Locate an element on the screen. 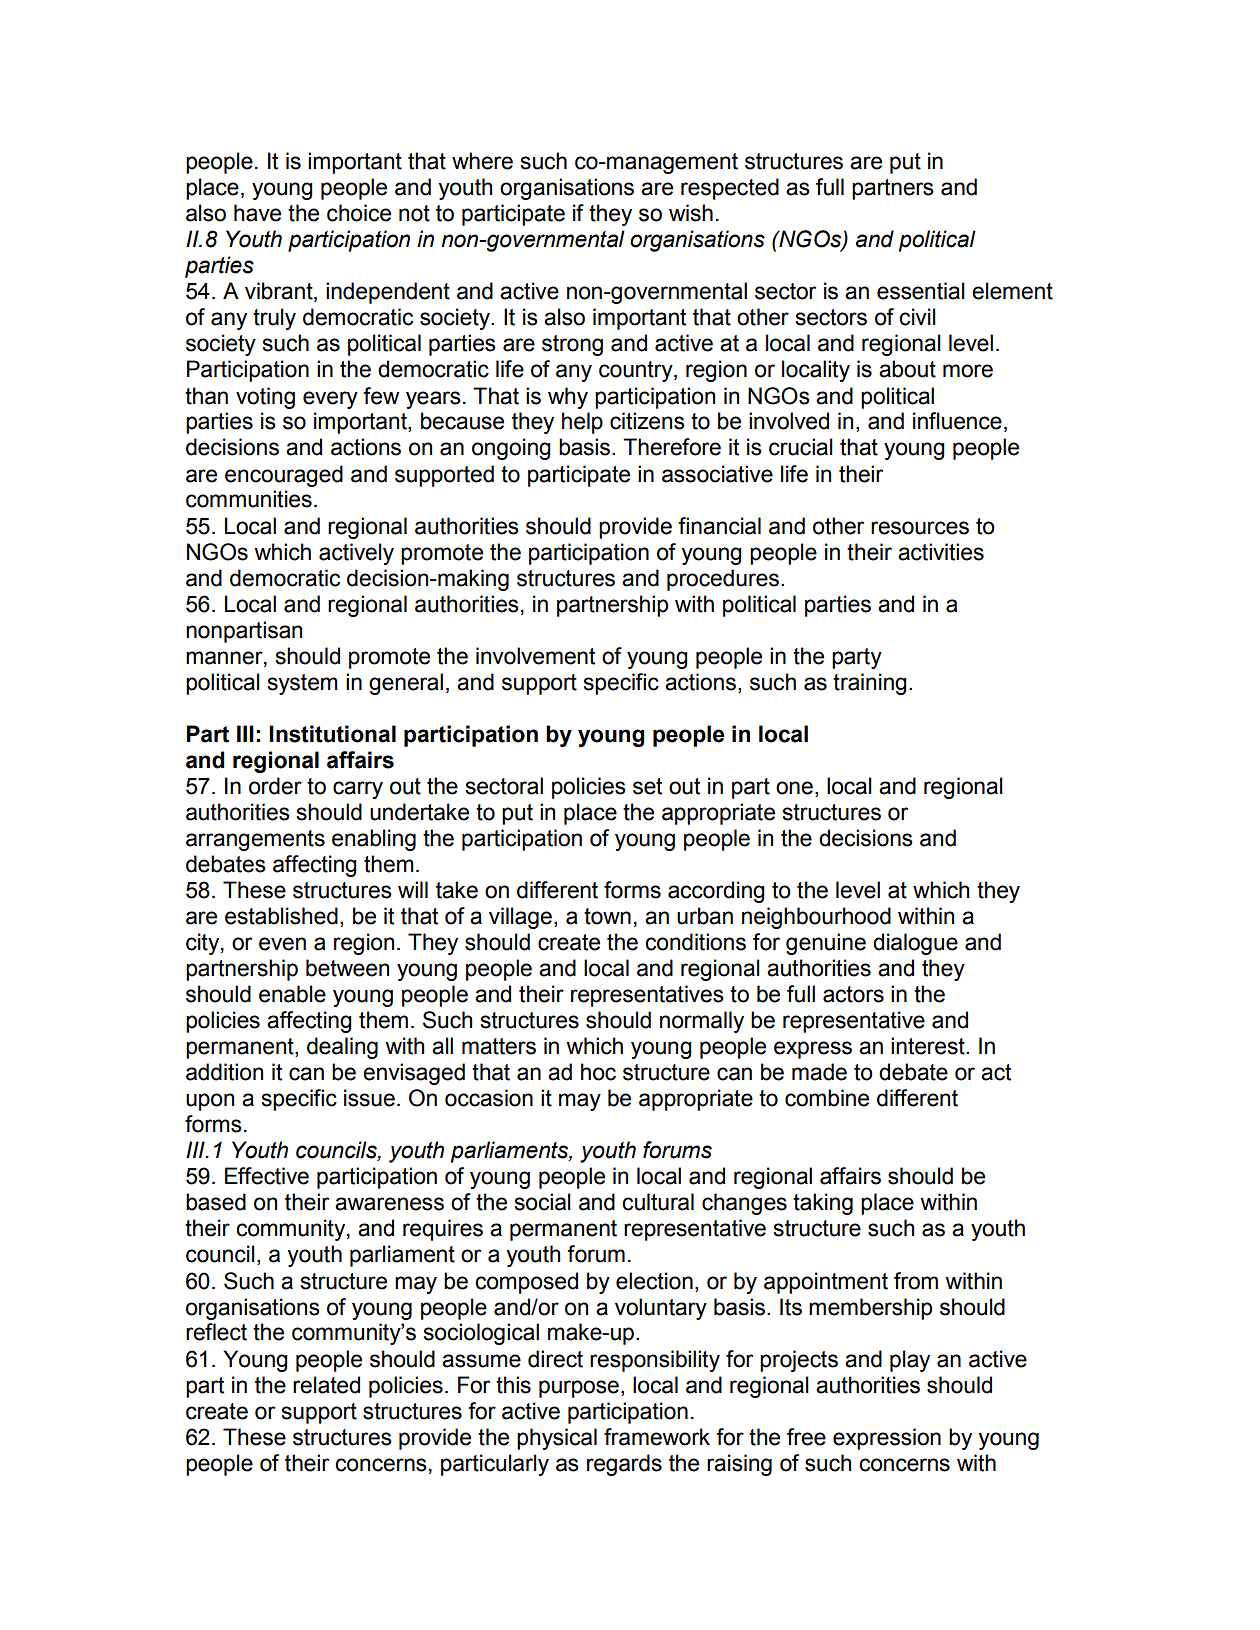 This screenshot has height=1630, width=1260. help is located at coordinates (582, 423).
